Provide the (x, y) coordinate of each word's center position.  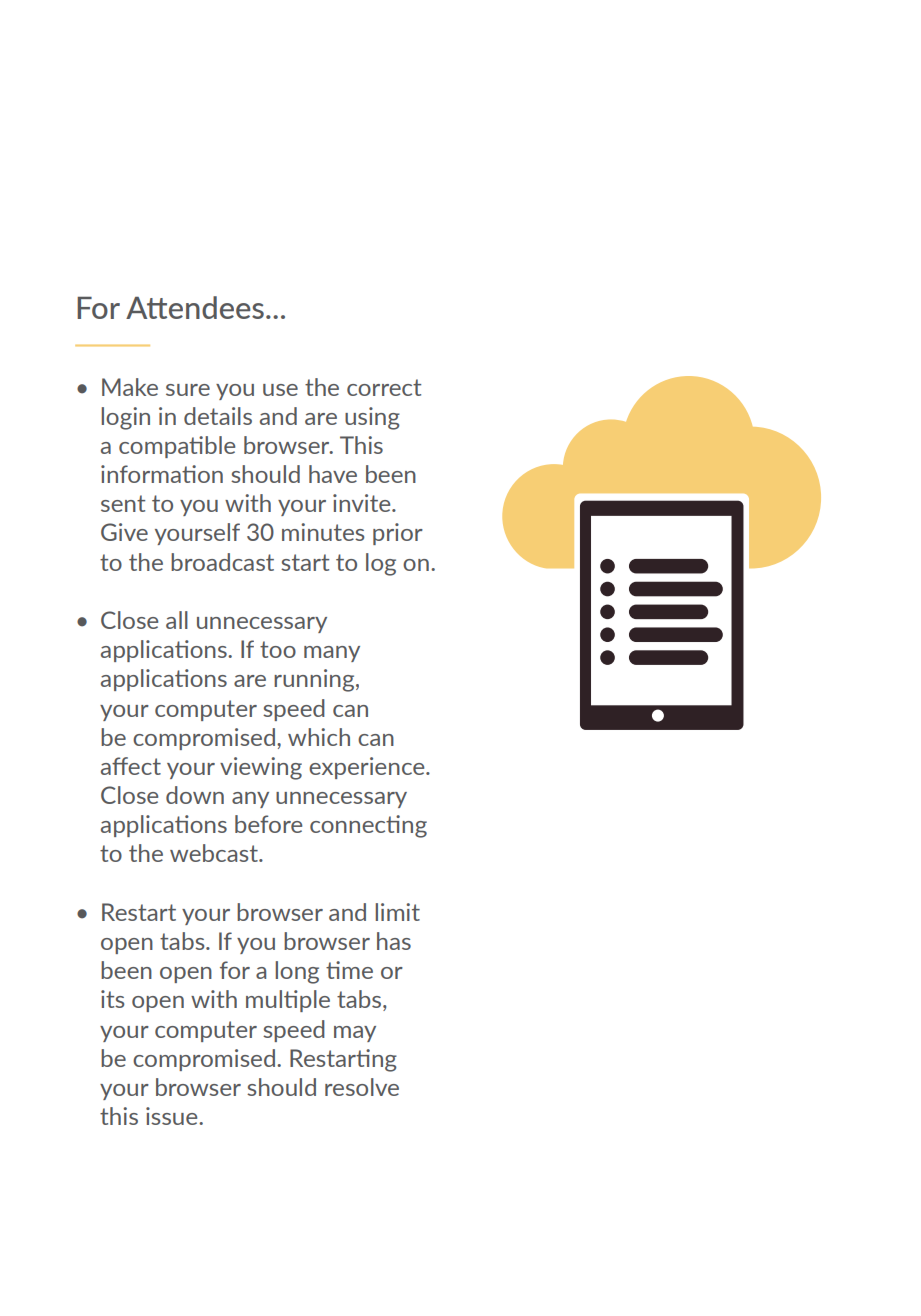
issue (173, 1116)
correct (384, 387)
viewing (261, 768)
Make (130, 387)
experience (368, 768)
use (280, 390)
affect (131, 766)
